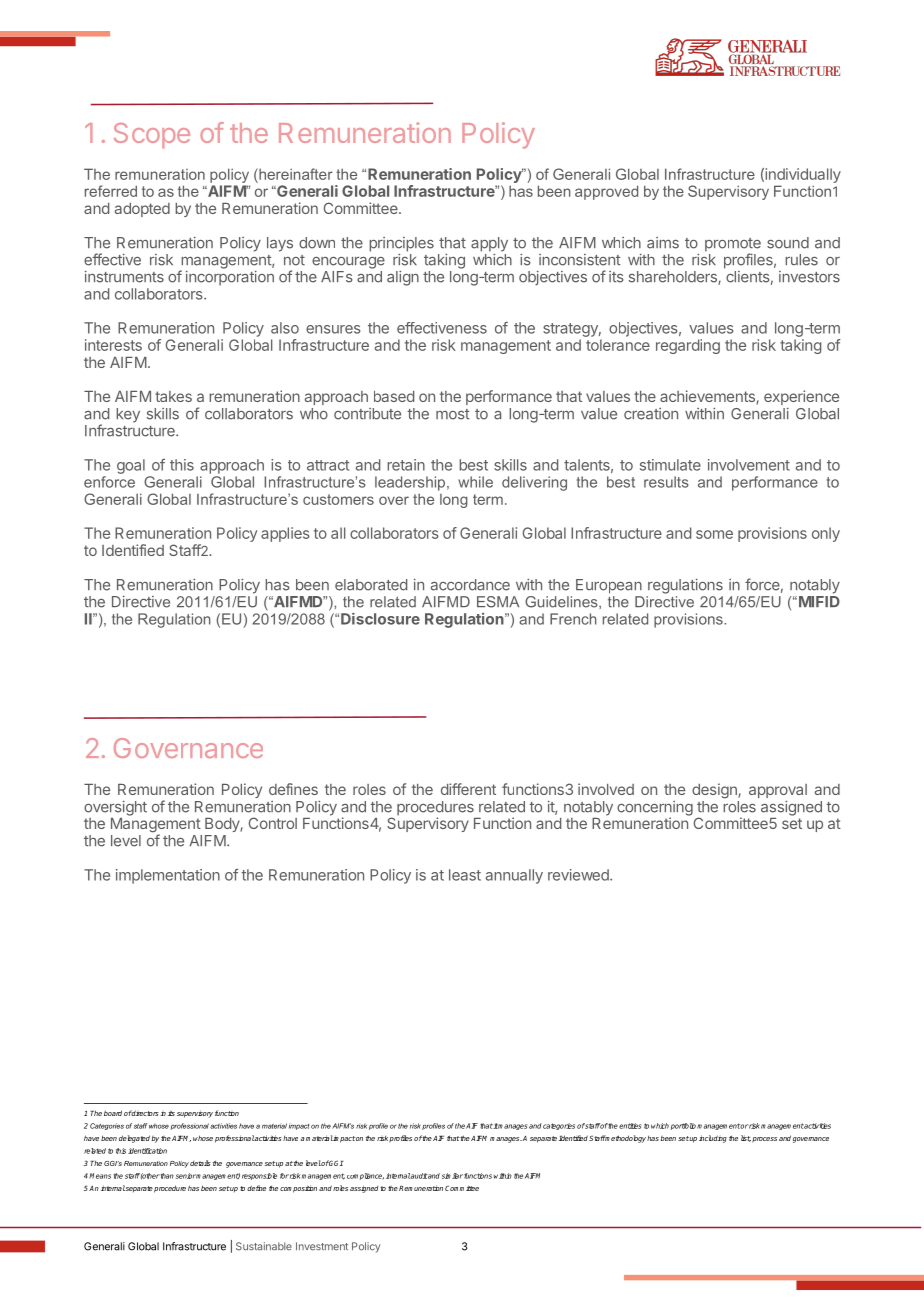 The height and width of the document is (1309, 924). Describe the element at coordinates (273, 823) in the document. I see `Control` at that location.
